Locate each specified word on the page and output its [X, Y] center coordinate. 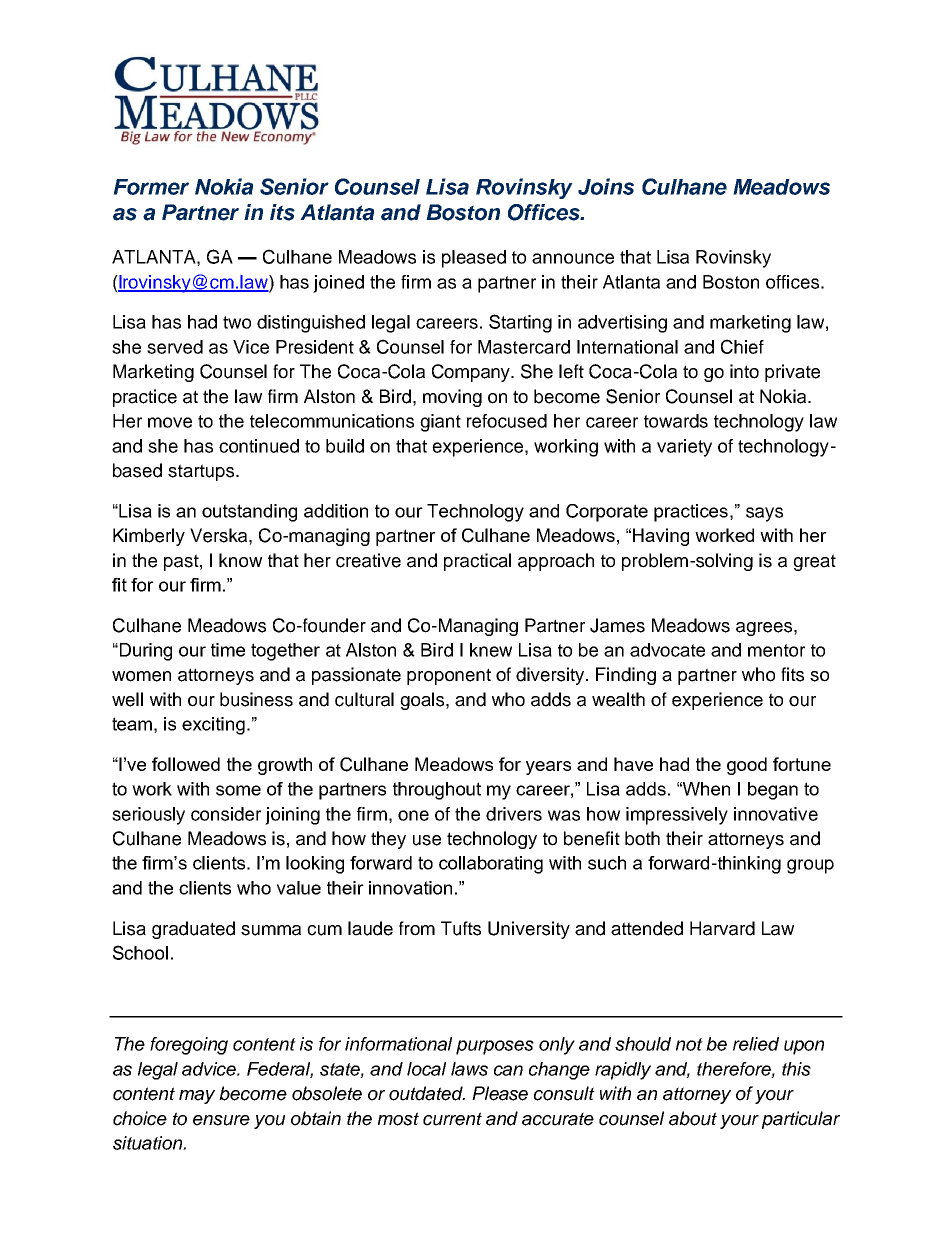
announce [573, 258]
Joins [606, 186]
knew [491, 650]
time [228, 650]
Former [151, 187]
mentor [776, 650]
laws [469, 1069]
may [197, 1097]
